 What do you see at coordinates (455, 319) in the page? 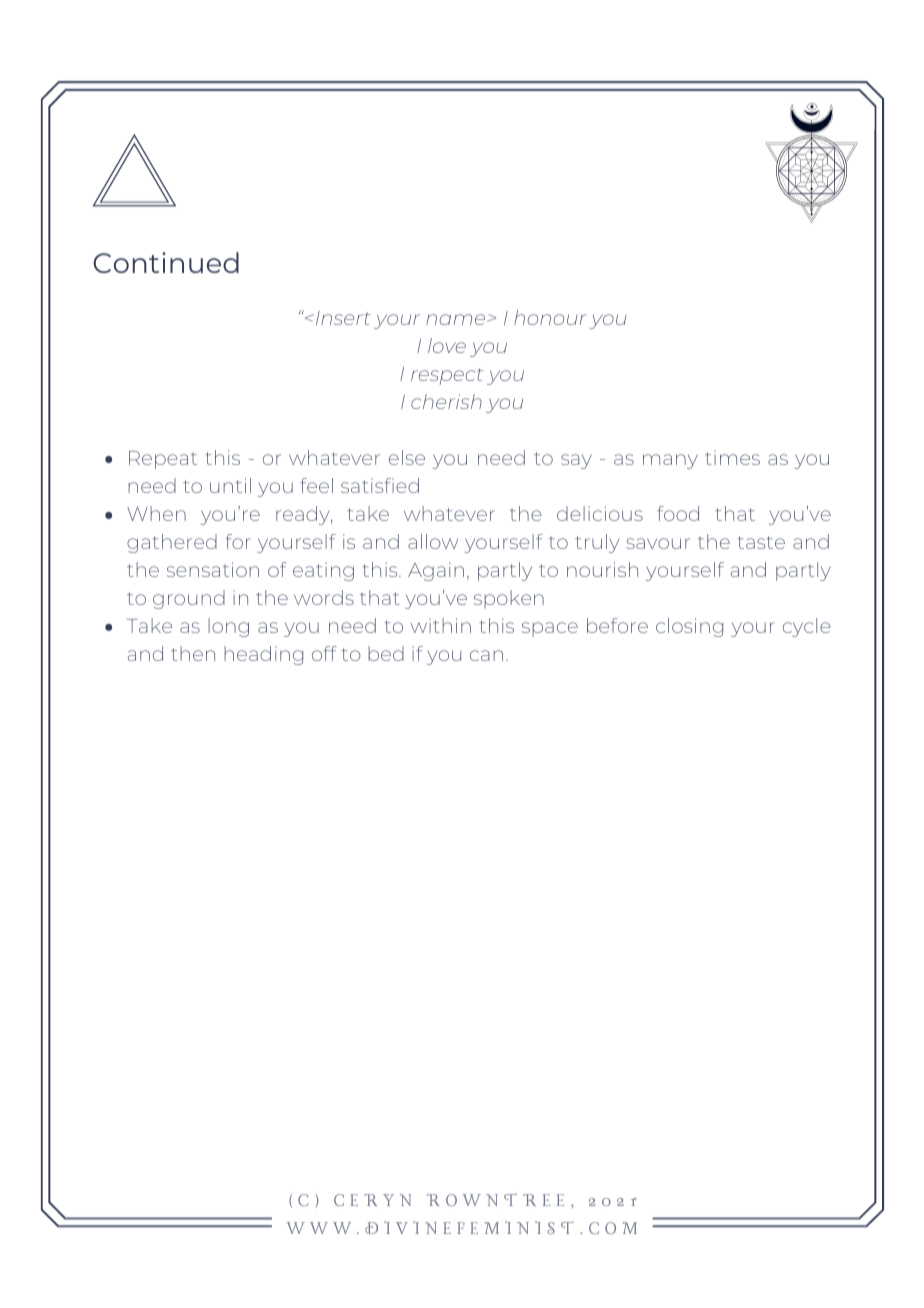
I see `name` at bounding box center [455, 319].
